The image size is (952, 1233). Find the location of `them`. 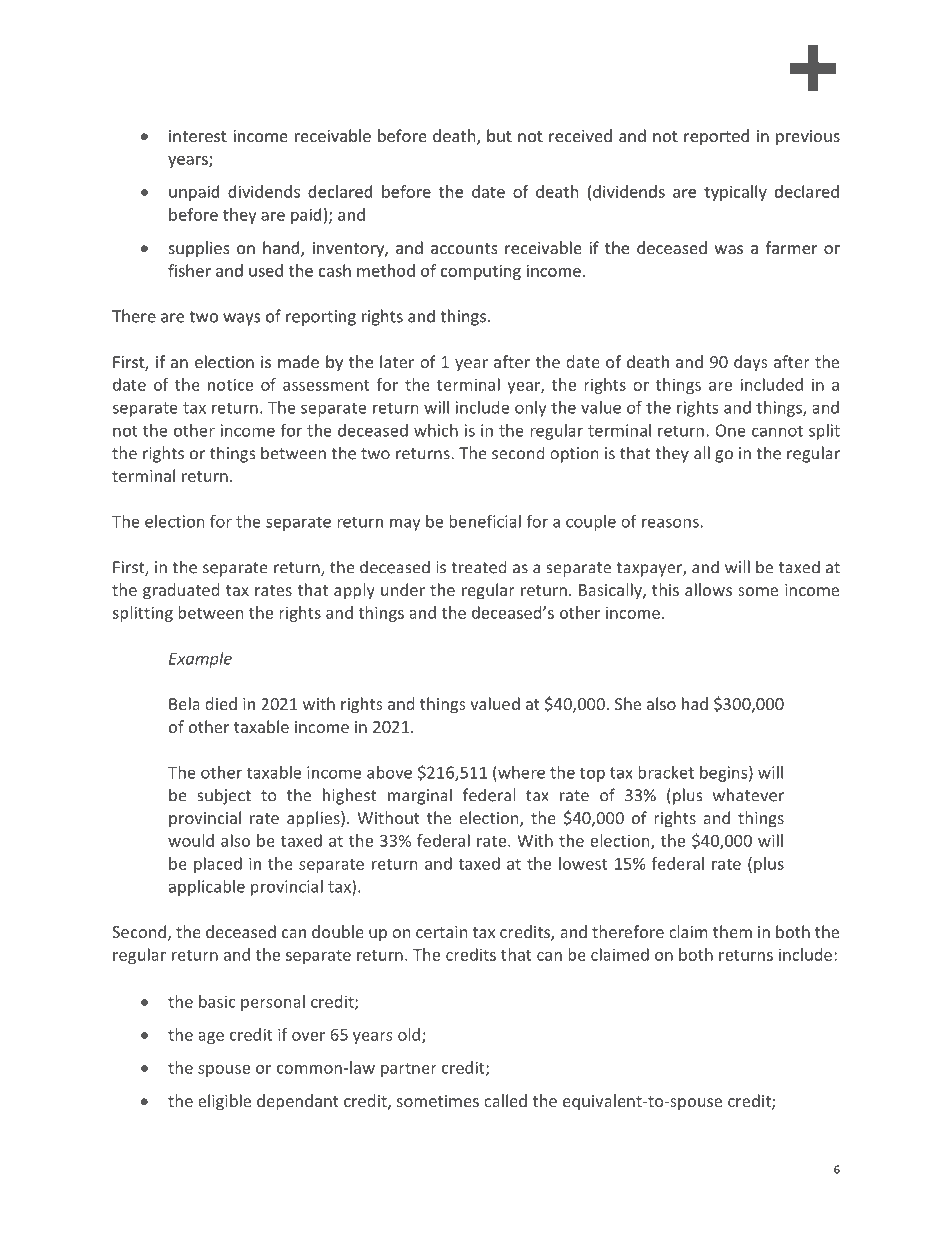

them is located at coordinates (732, 931).
